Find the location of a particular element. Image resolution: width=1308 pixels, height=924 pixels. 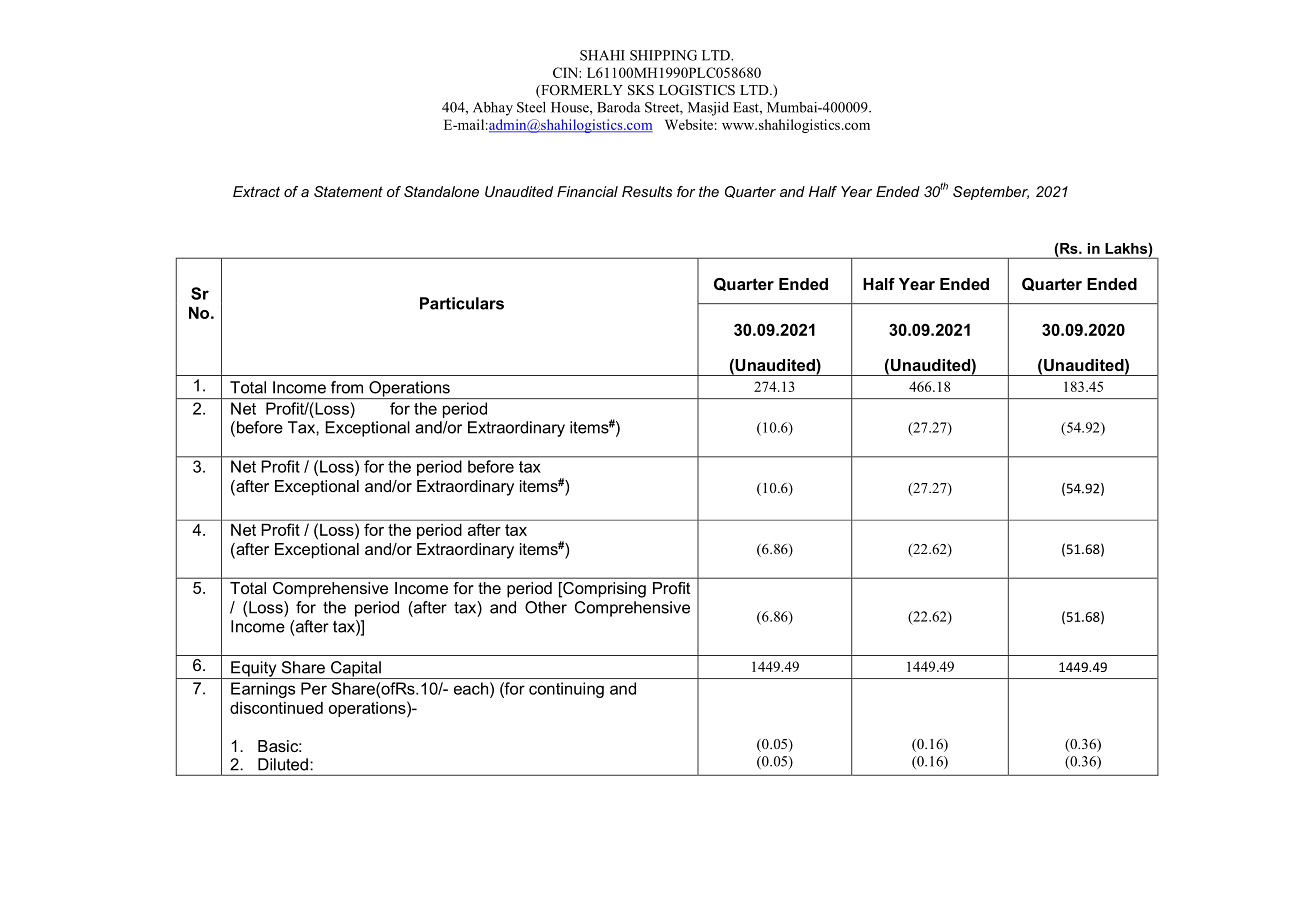

Masjid is located at coordinates (708, 109).
